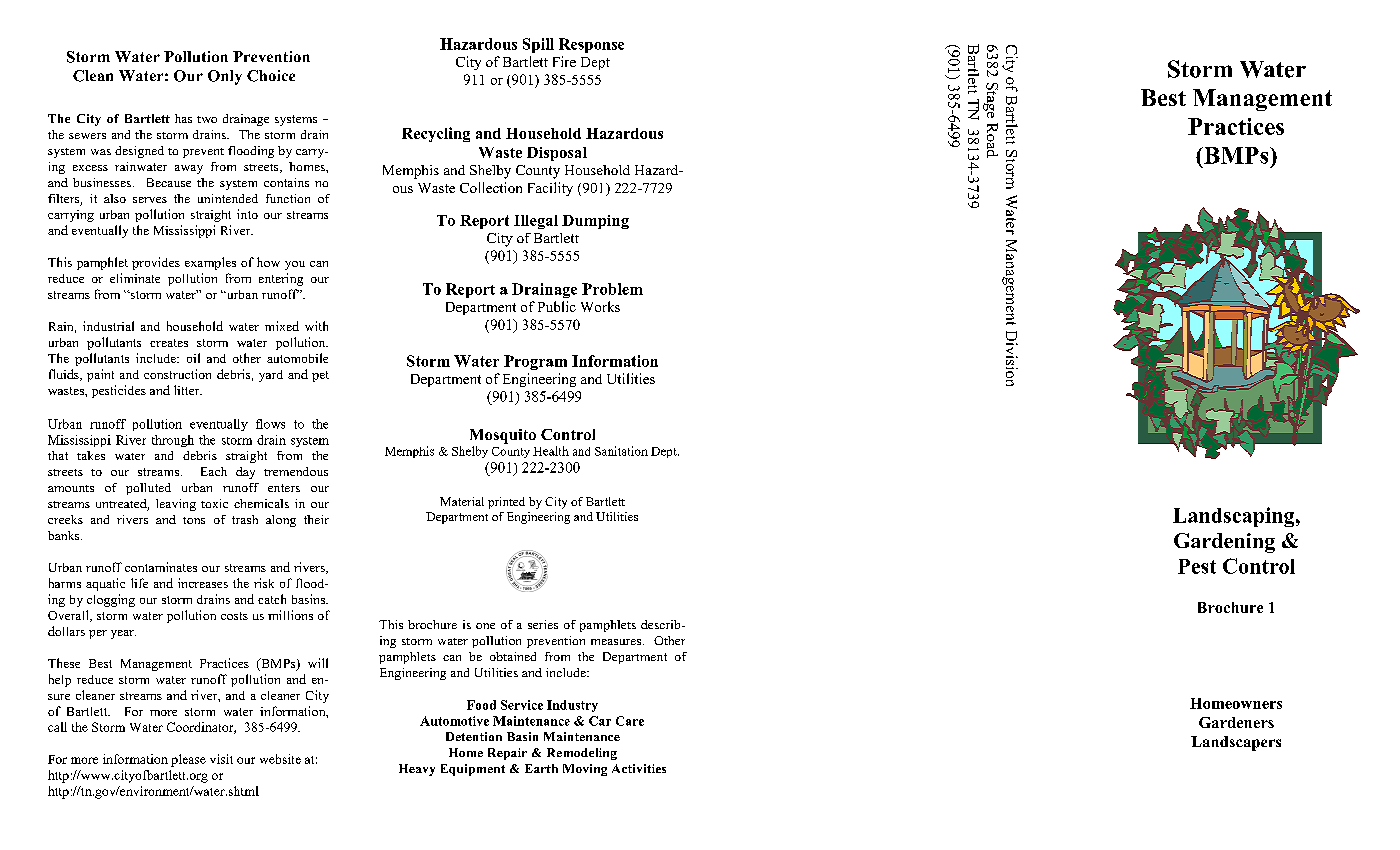 The width and height of the document is (1400, 850). What do you see at coordinates (600, 306) in the document?
I see `Works` at bounding box center [600, 306].
